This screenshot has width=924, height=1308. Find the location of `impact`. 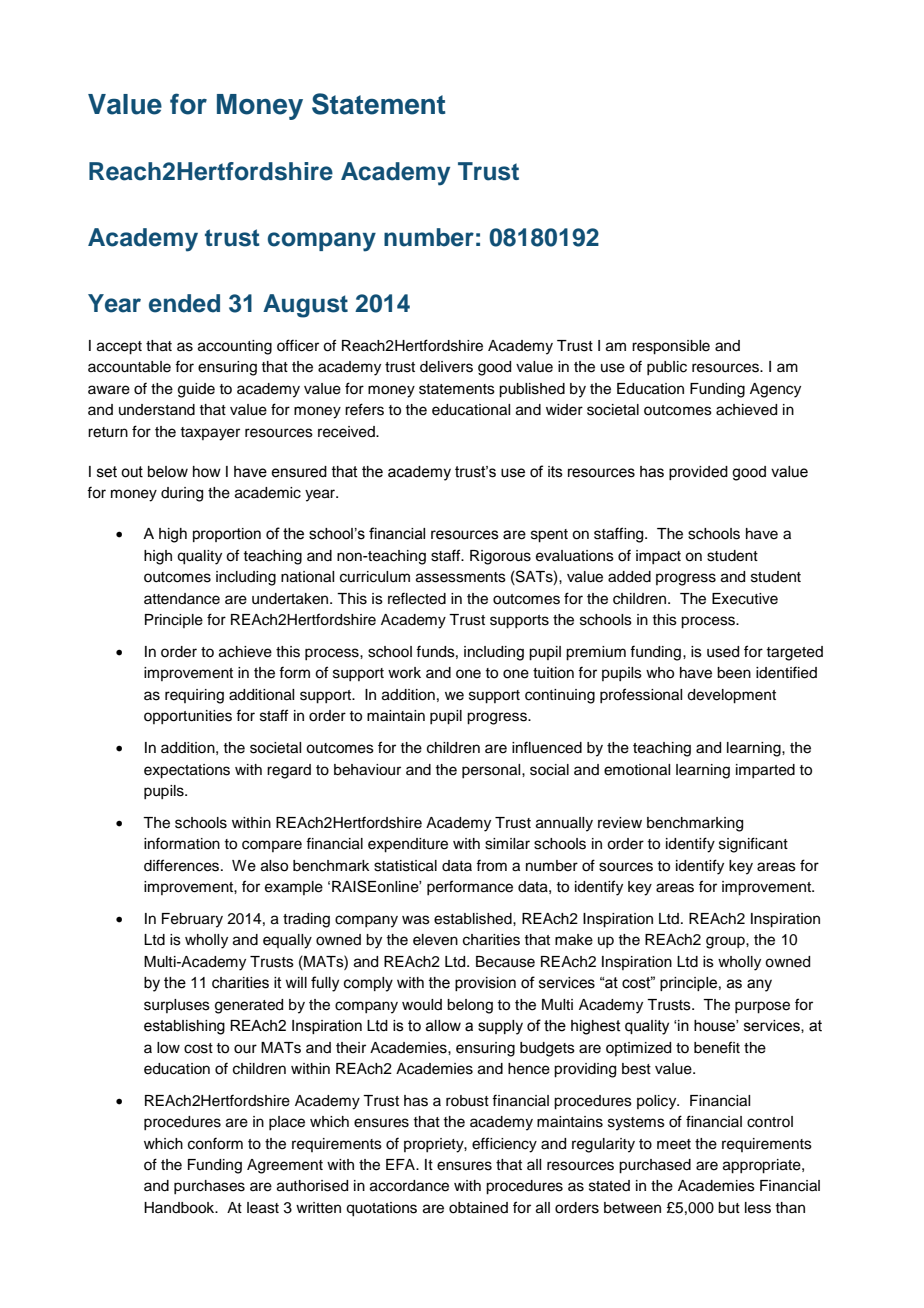

impact is located at coordinates (658, 557).
